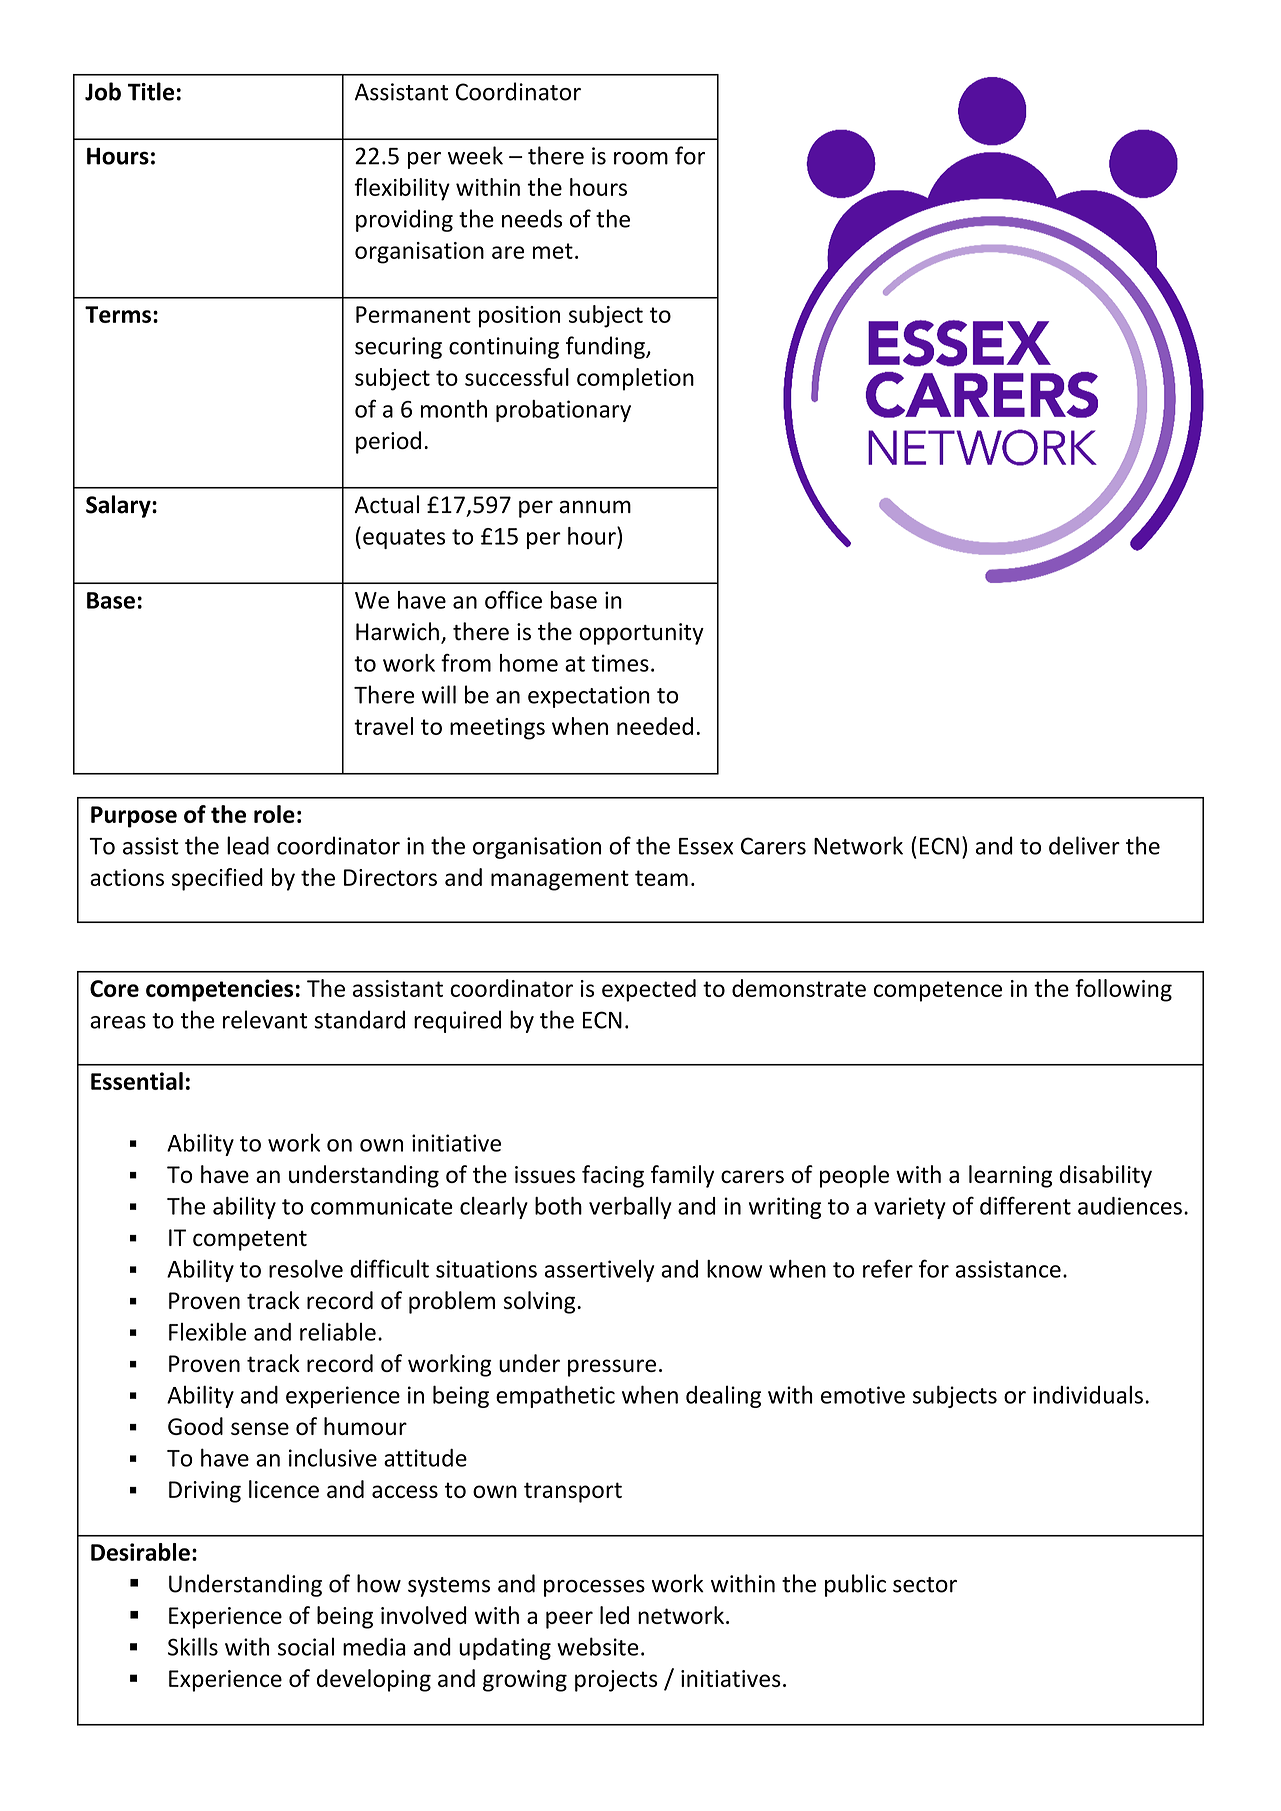  I want to click on Skills, so click(193, 1646).
